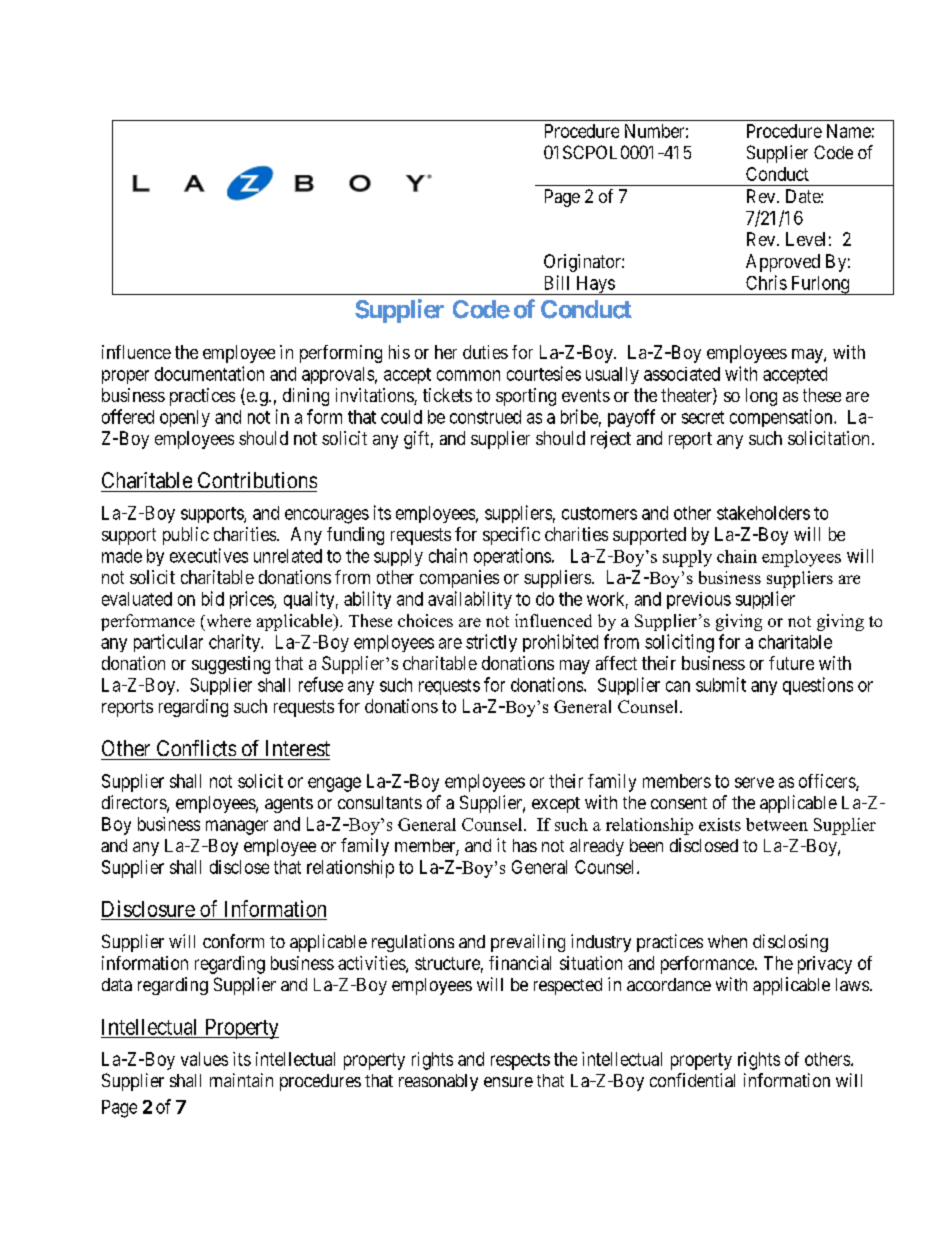 The height and width of the screenshot is (1233, 952). What do you see at coordinates (459, 579) in the screenshot?
I see `companies` at bounding box center [459, 579].
